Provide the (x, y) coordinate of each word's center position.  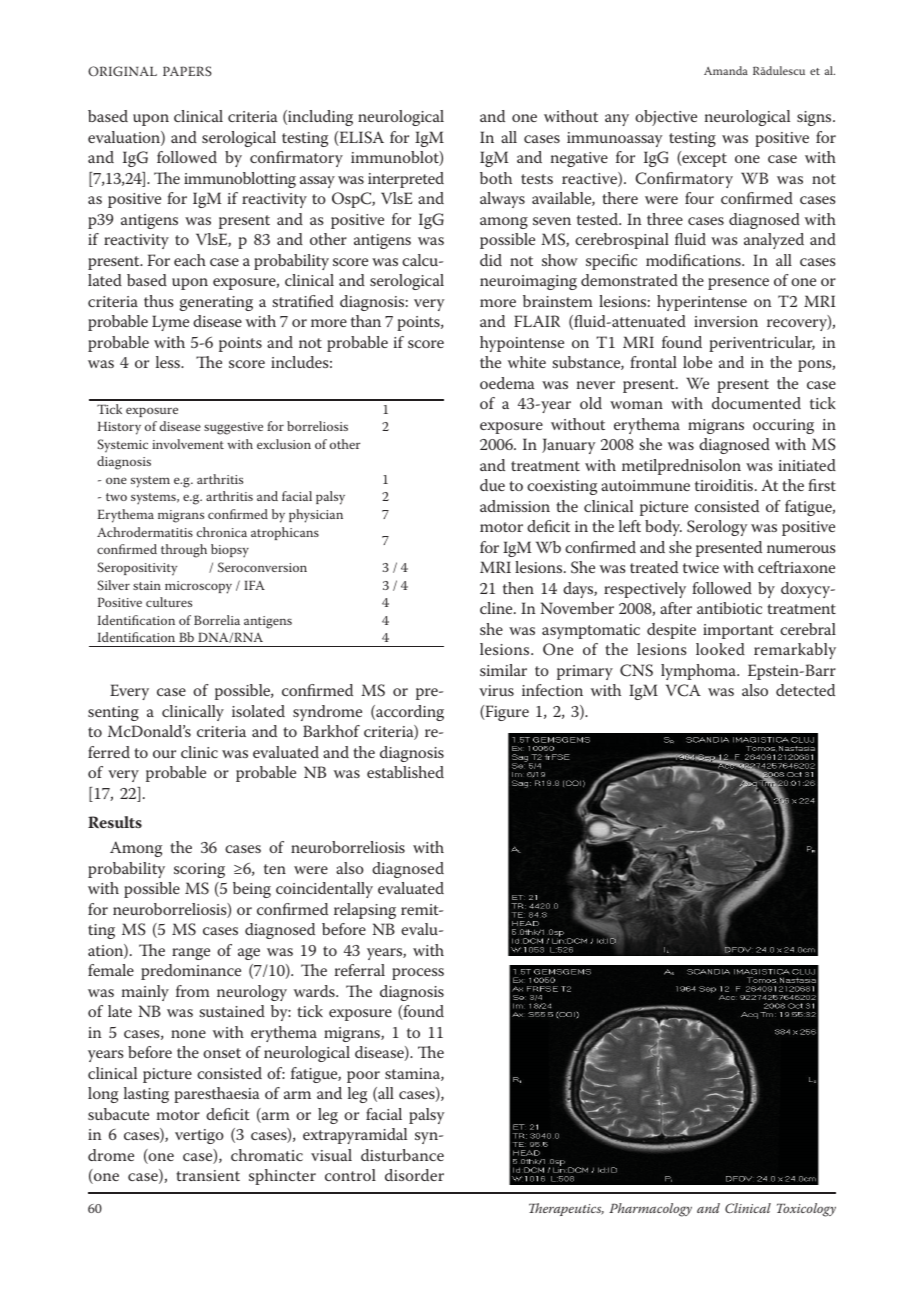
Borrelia (217, 620)
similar (503, 670)
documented (756, 403)
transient (208, 1175)
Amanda (726, 70)
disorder (414, 1175)
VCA (683, 690)
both (496, 178)
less (169, 362)
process (418, 974)
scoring (199, 870)
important (738, 631)
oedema (507, 383)
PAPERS (187, 71)
